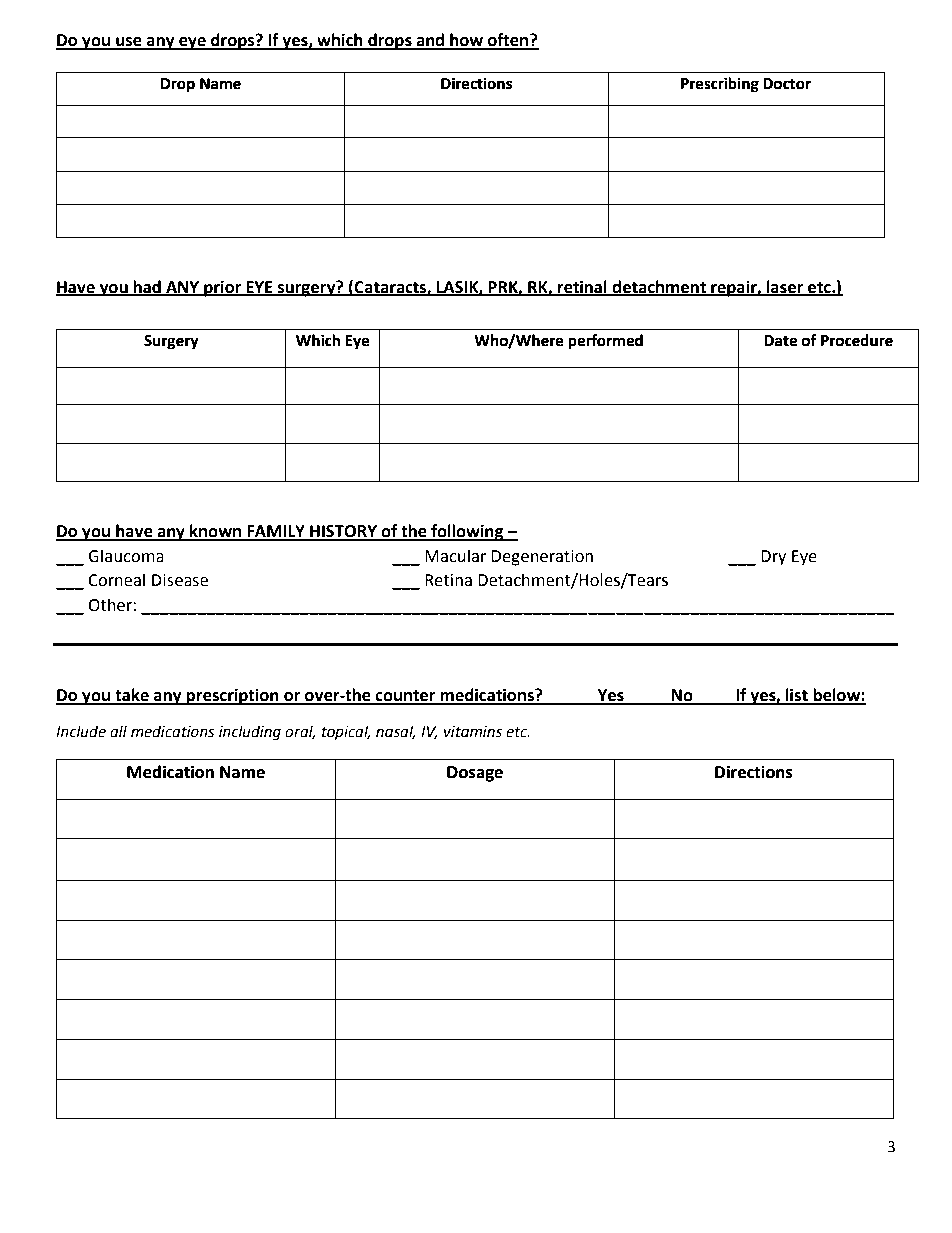 The height and width of the image is (1233, 952). I want to click on vitamins, so click(473, 732).
